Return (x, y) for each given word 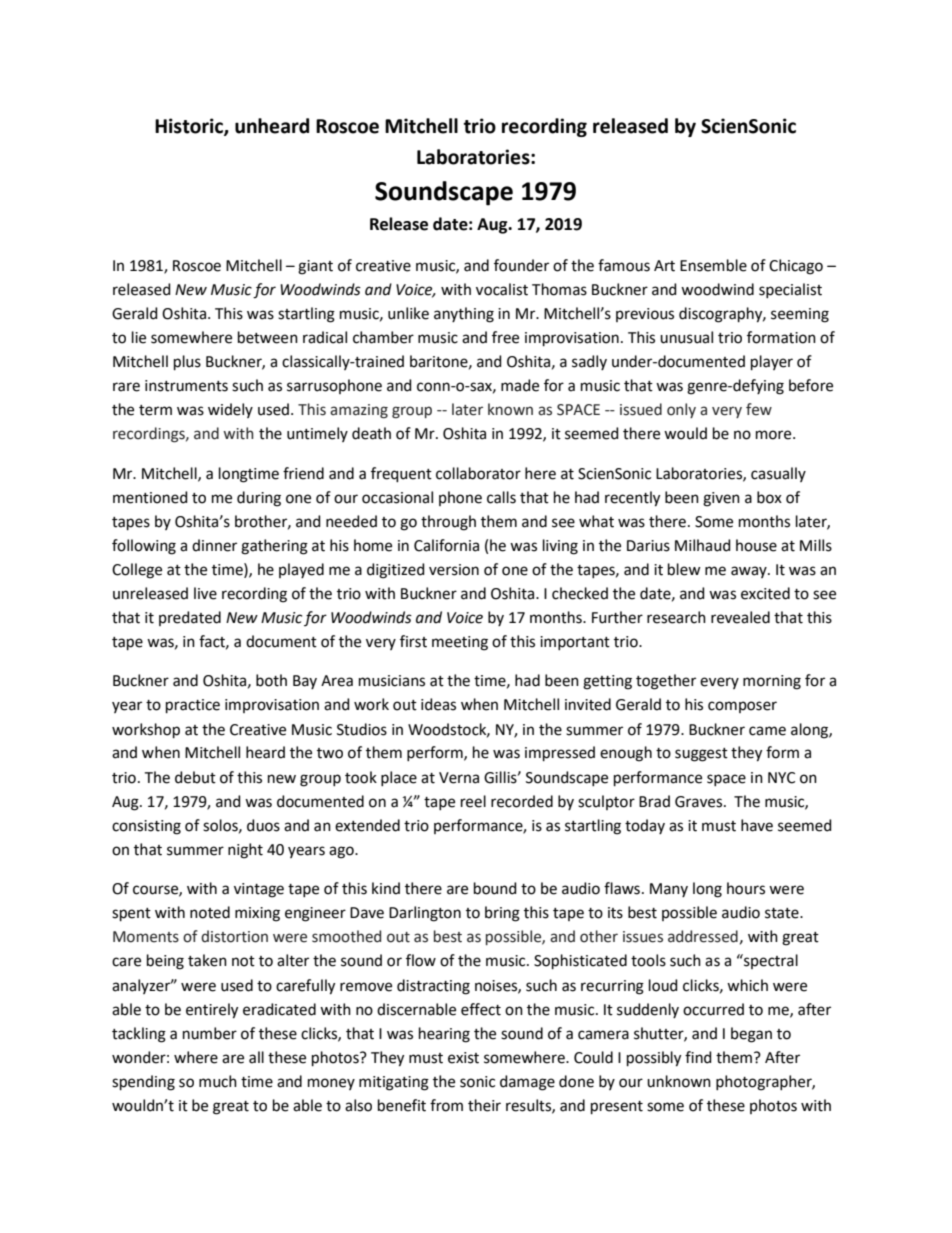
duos (263, 825)
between (268, 337)
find (698, 1057)
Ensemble (713, 265)
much (218, 1081)
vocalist (502, 289)
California (446, 545)
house (756, 545)
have (757, 825)
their (484, 1105)
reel (473, 801)
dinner (214, 545)
